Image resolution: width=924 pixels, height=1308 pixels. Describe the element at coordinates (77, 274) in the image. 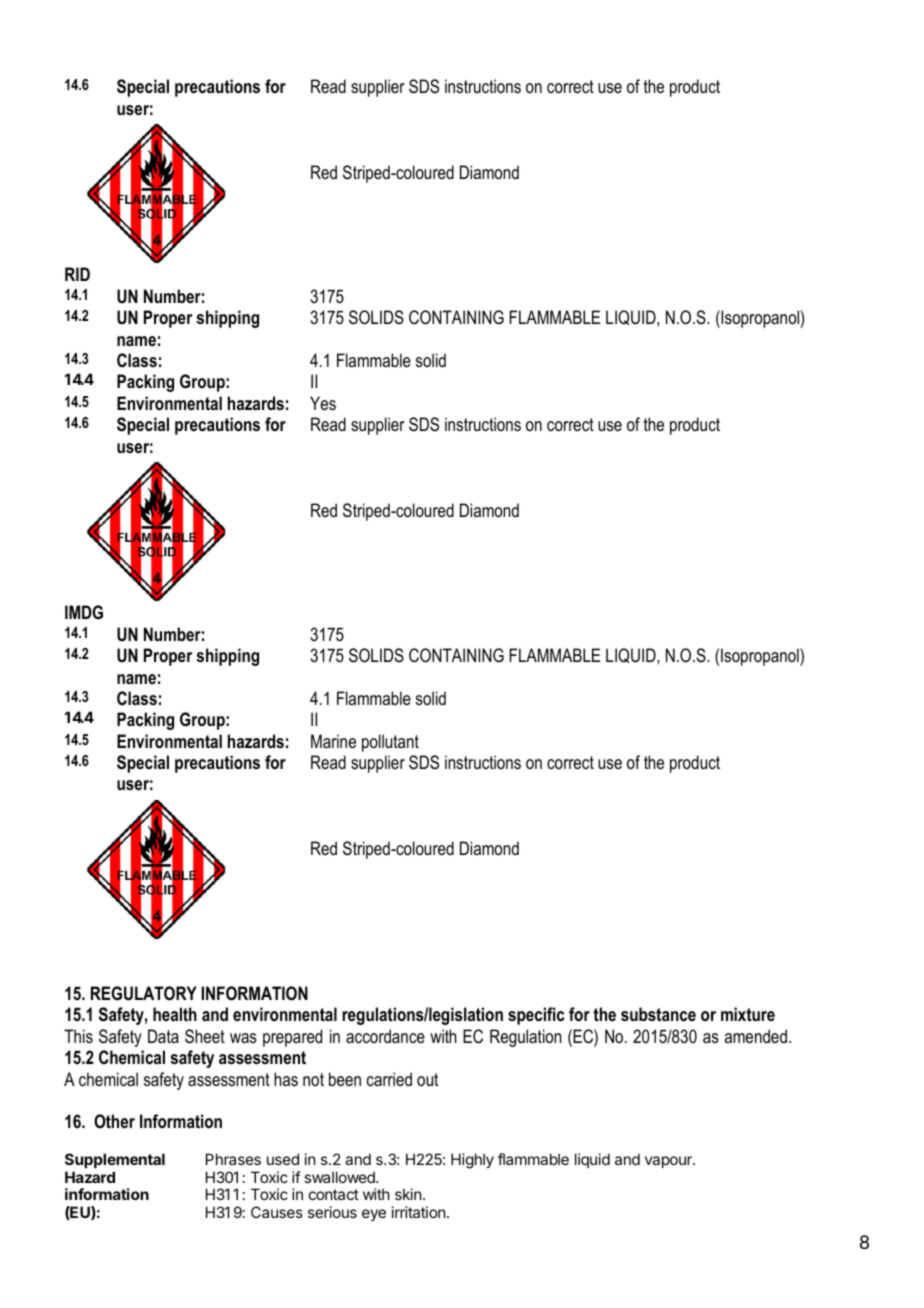

I see `RID` at that location.
